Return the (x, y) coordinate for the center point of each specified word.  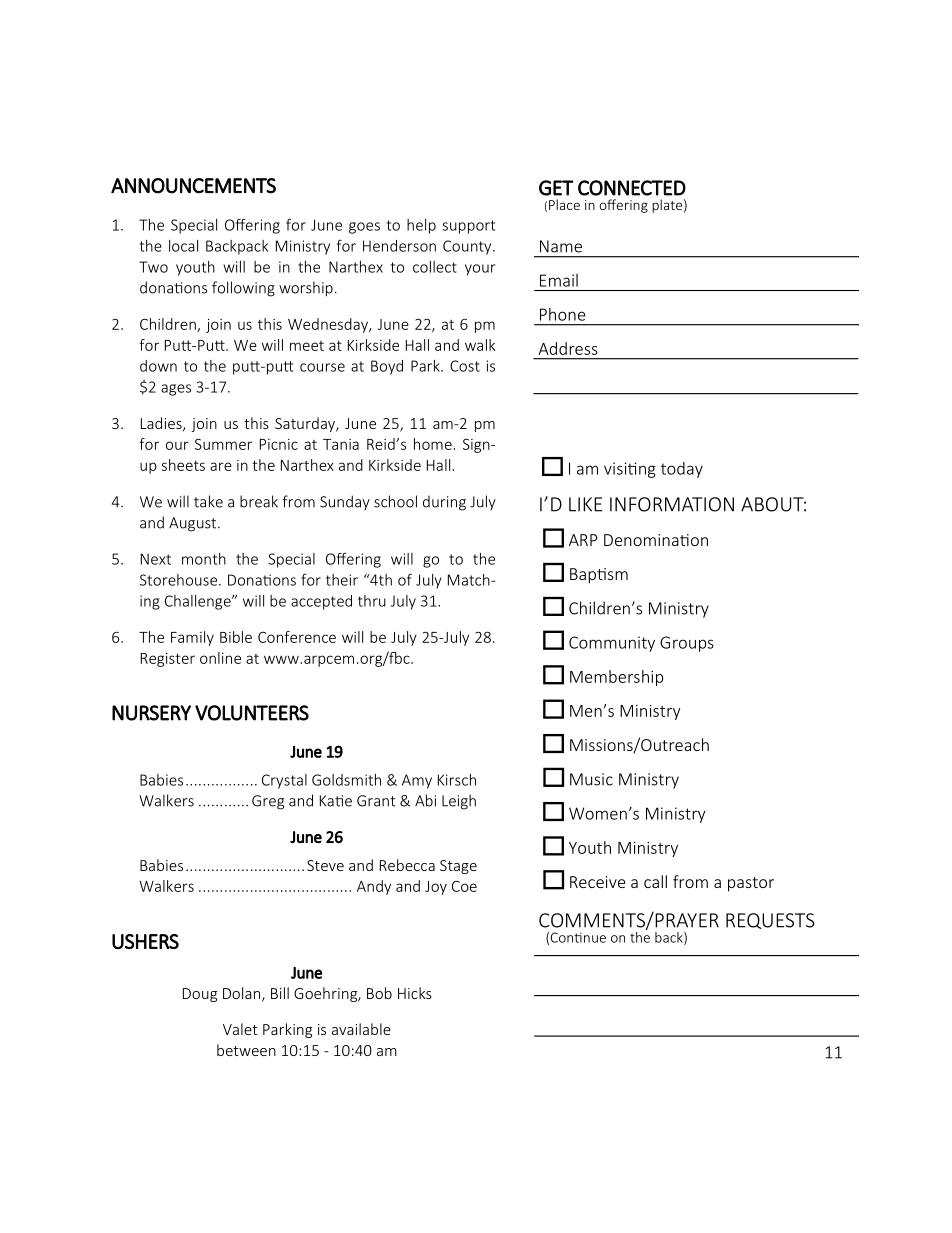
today (682, 470)
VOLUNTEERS (252, 713)
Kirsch (457, 780)
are (221, 466)
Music (591, 779)
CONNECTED (632, 188)
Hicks (415, 993)
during (444, 503)
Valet (240, 1029)
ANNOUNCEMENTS (193, 186)
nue (595, 939)
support (468, 227)
